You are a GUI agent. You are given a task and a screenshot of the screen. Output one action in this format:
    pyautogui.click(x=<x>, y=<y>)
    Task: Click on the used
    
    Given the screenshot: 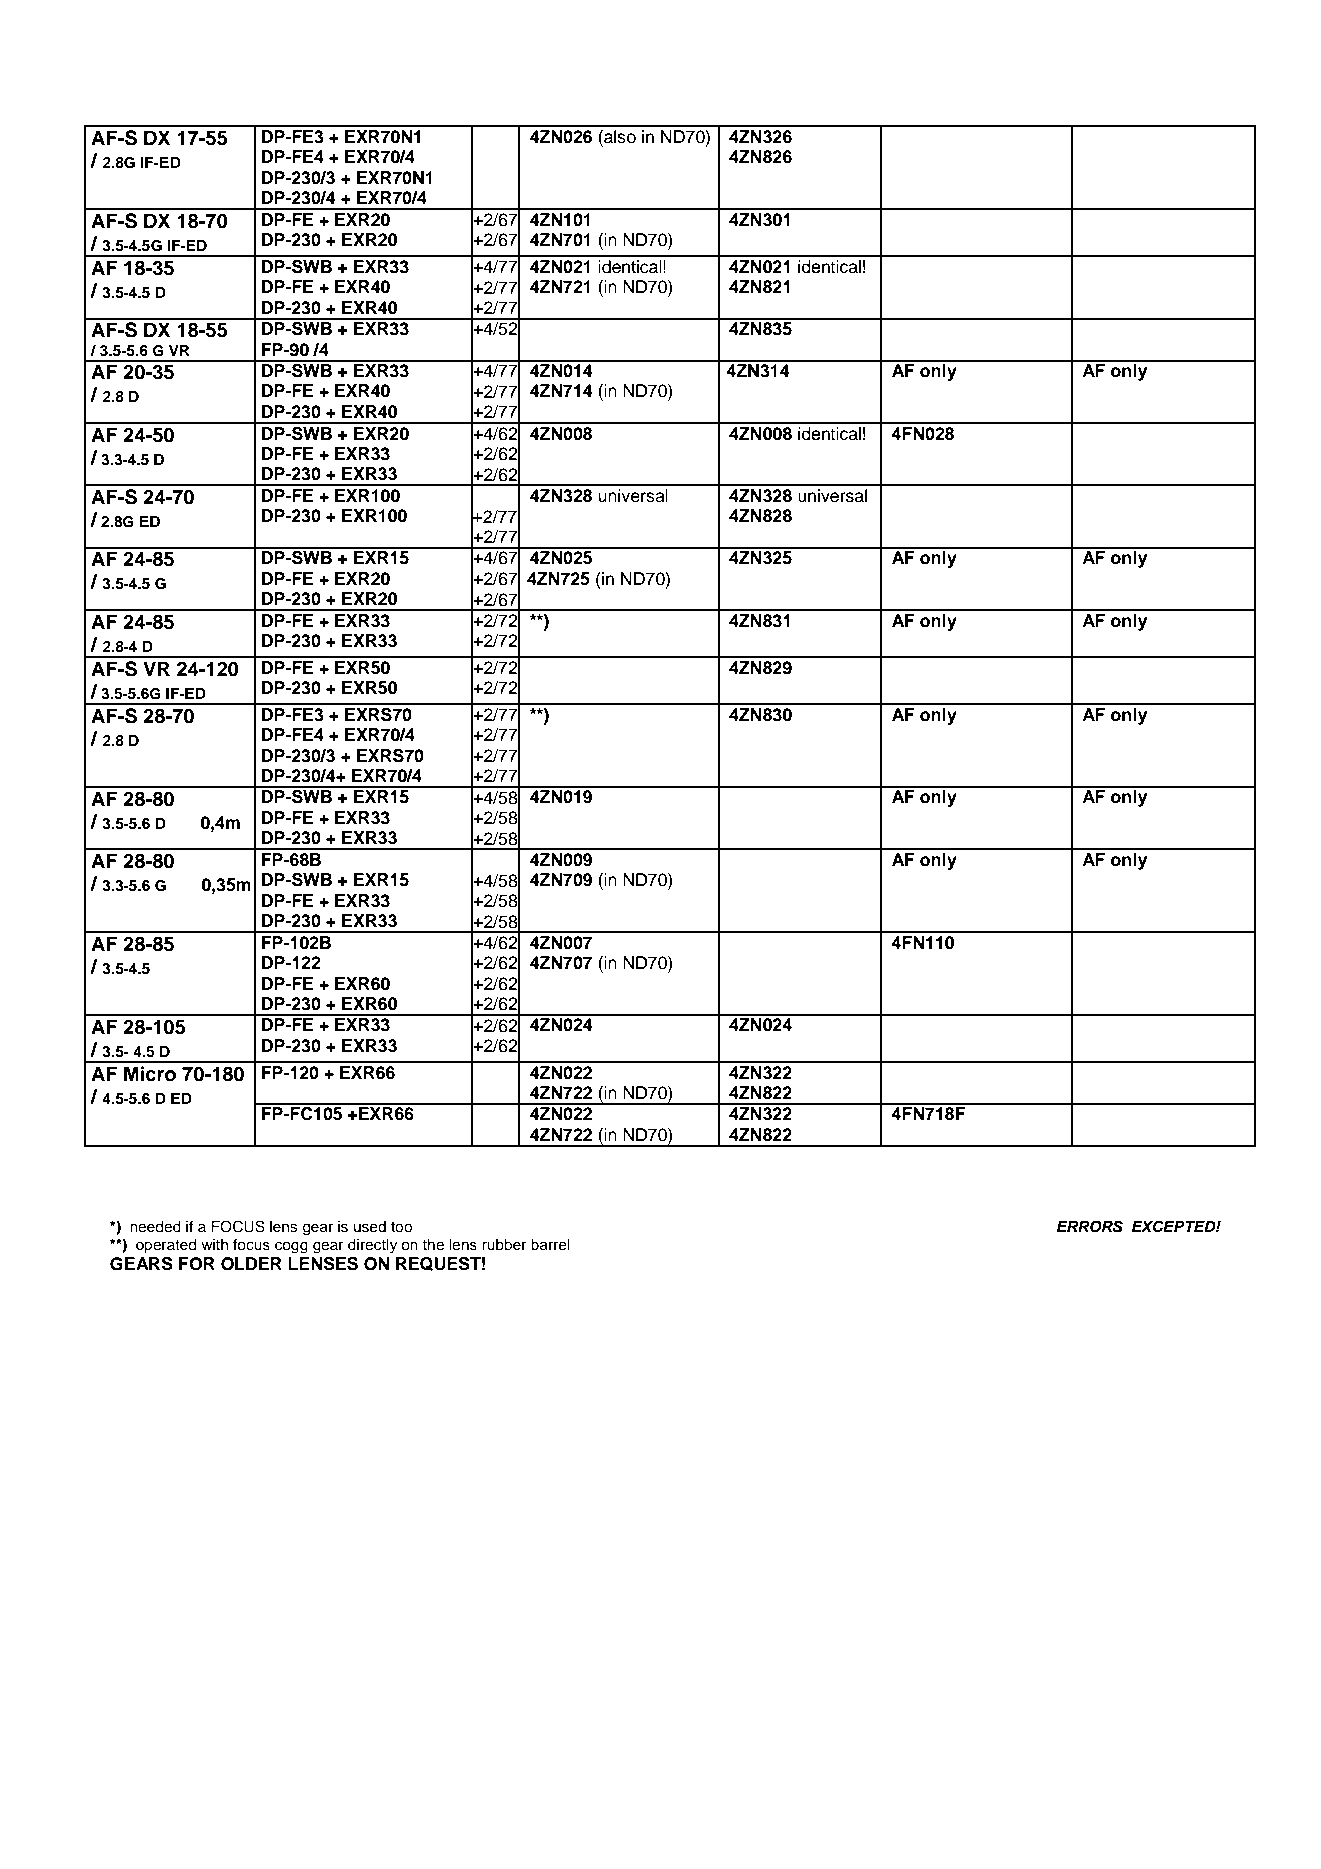 What is the action you would take?
    pyautogui.click(x=370, y=1227)
